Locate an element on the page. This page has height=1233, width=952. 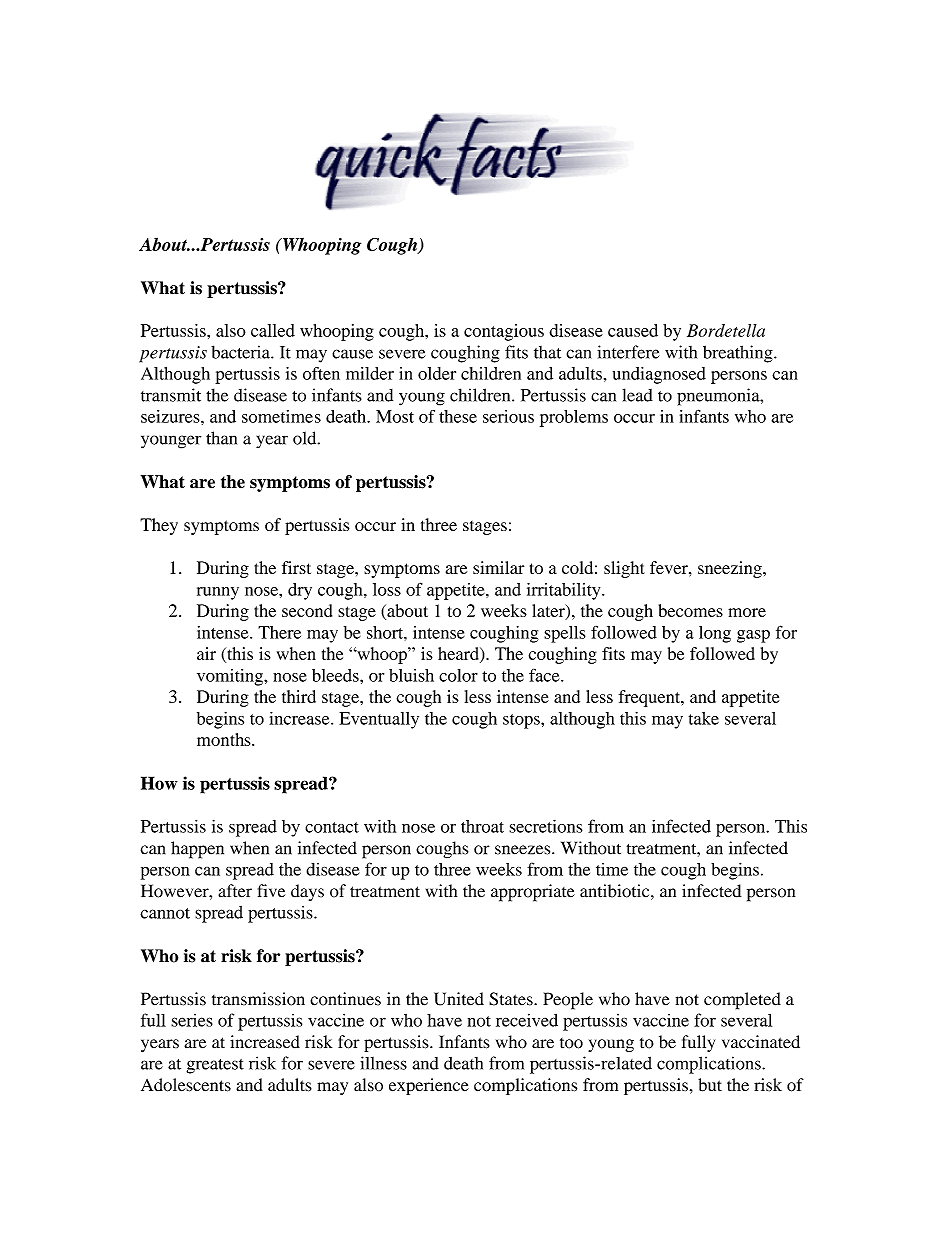
older is located at coordinates (437, 373).
